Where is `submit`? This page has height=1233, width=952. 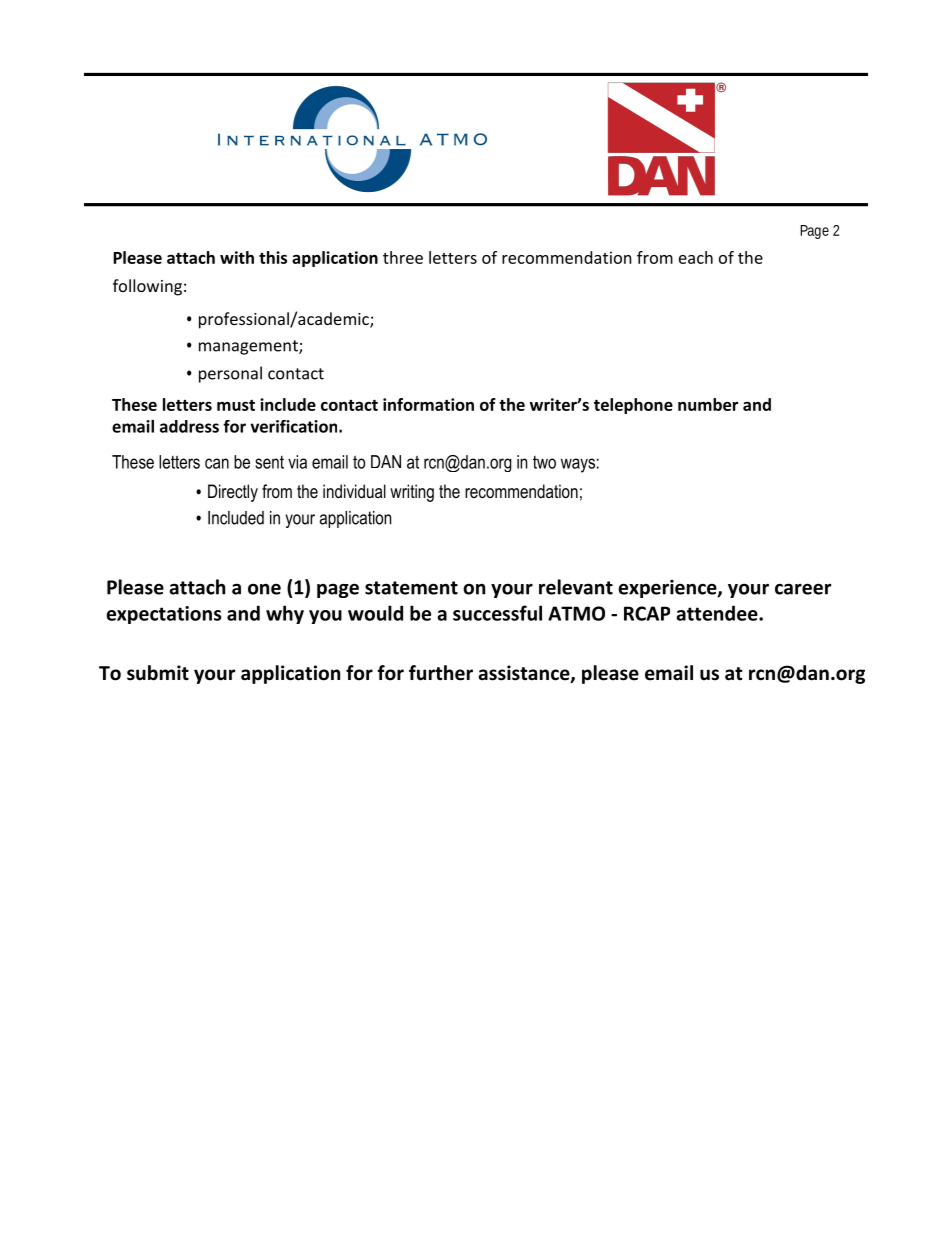 submit is located at coordinates (158, 673).
